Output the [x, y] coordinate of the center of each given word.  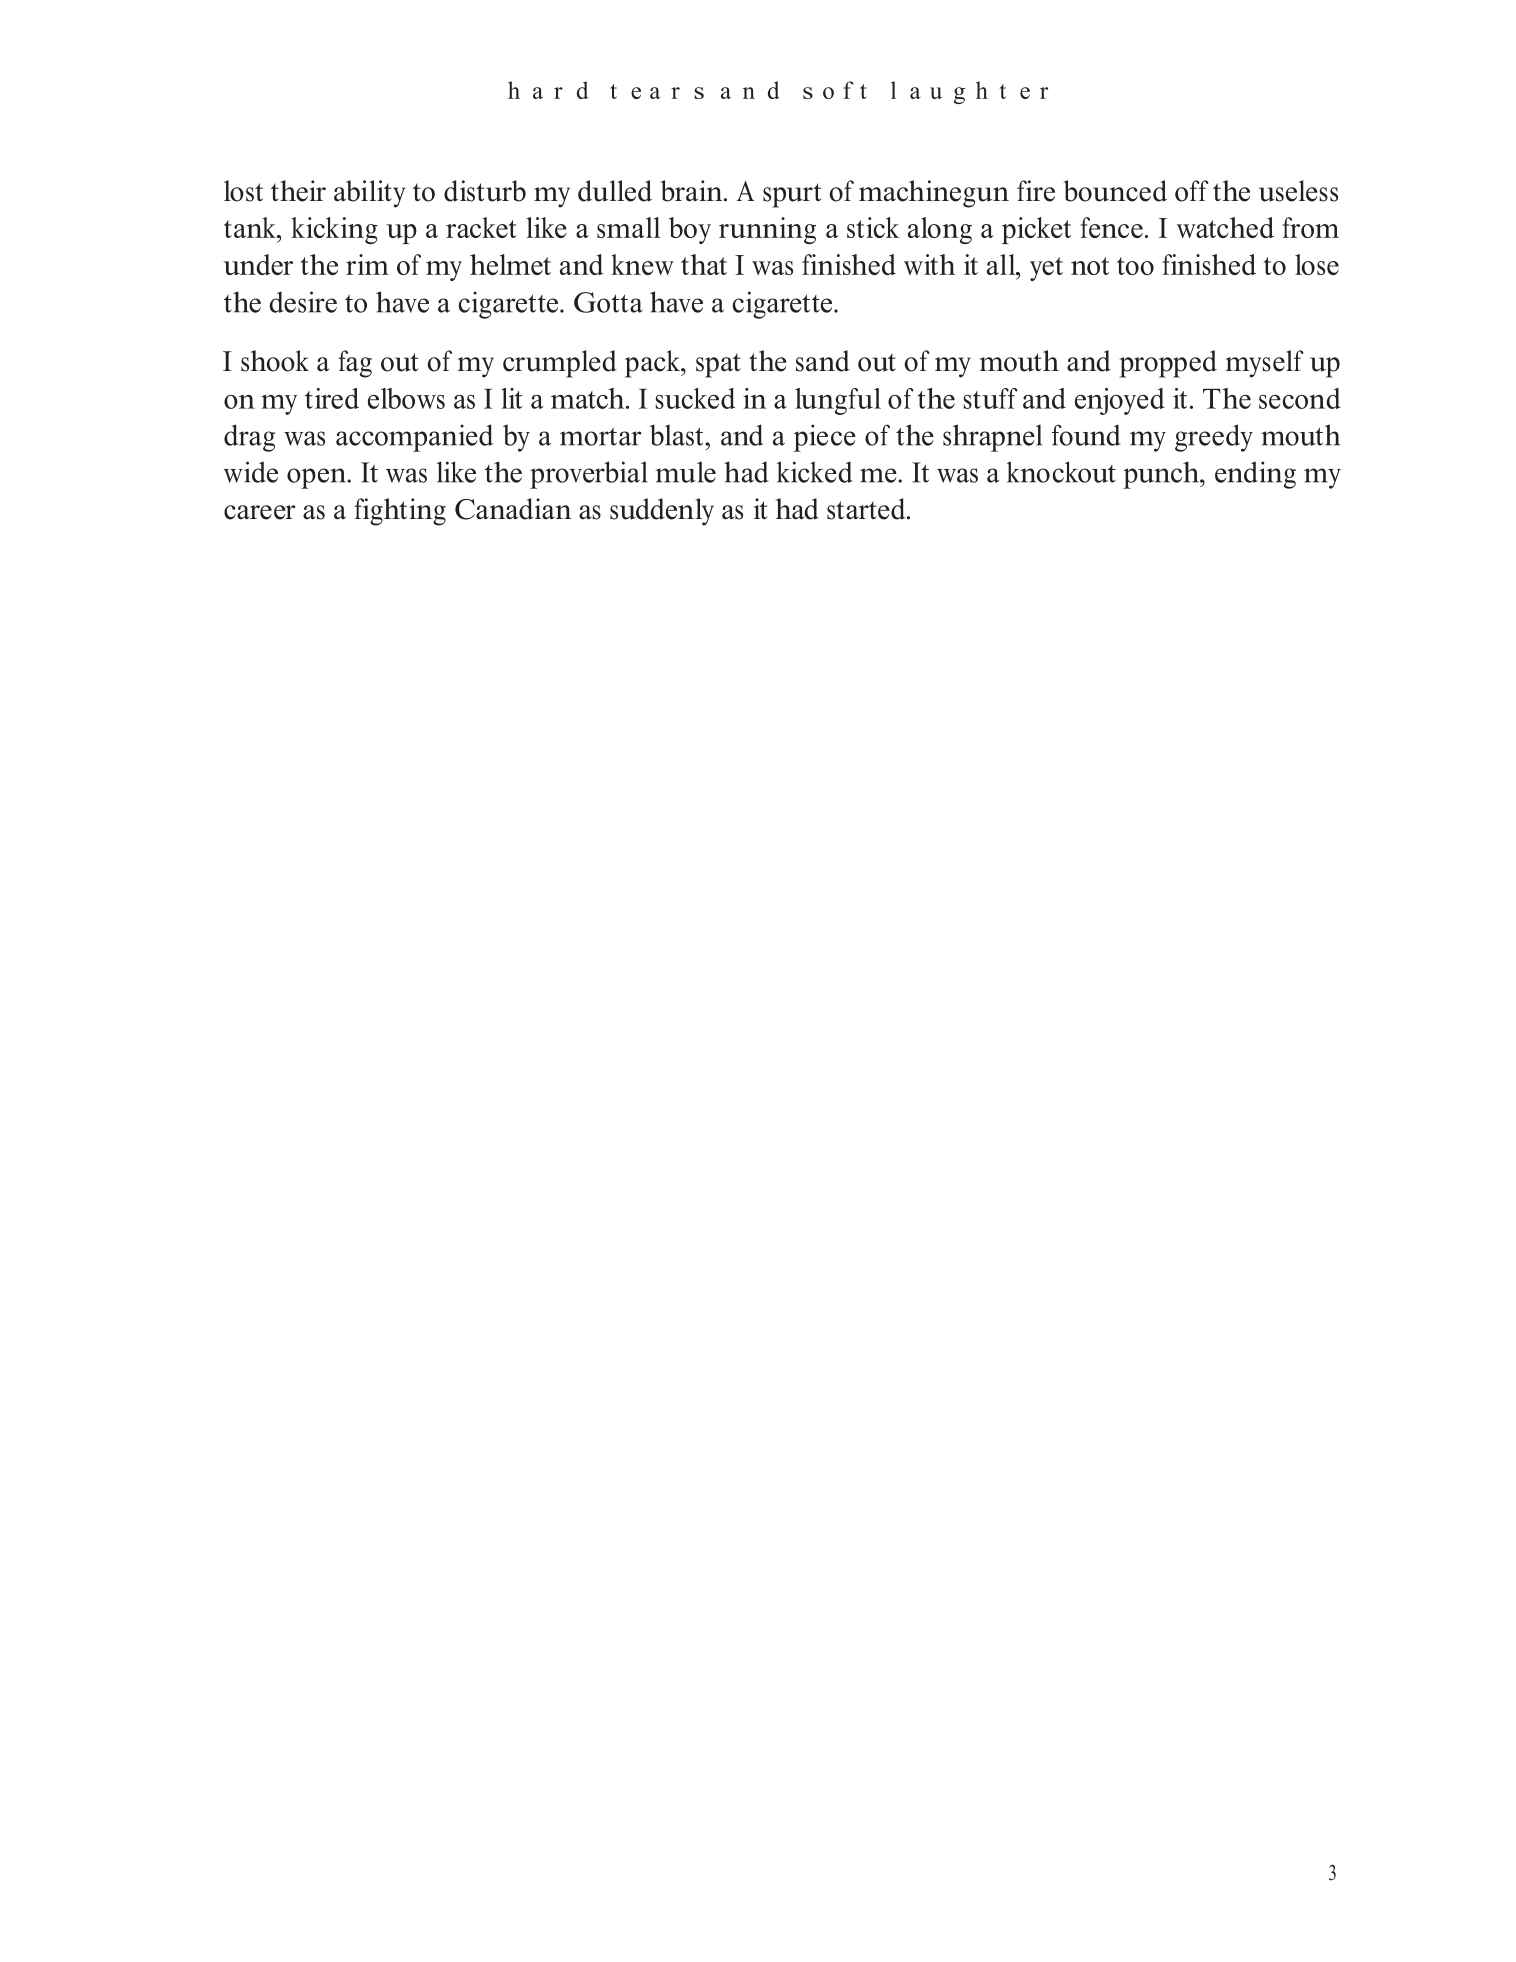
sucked [695, 398]
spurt [792, 195]
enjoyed [1120, 401]
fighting [400, 512]
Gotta [608, 302]
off [1192, 191]
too [1135, 266]
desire [303, 302]
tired [332, 398]
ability [369, 194]
